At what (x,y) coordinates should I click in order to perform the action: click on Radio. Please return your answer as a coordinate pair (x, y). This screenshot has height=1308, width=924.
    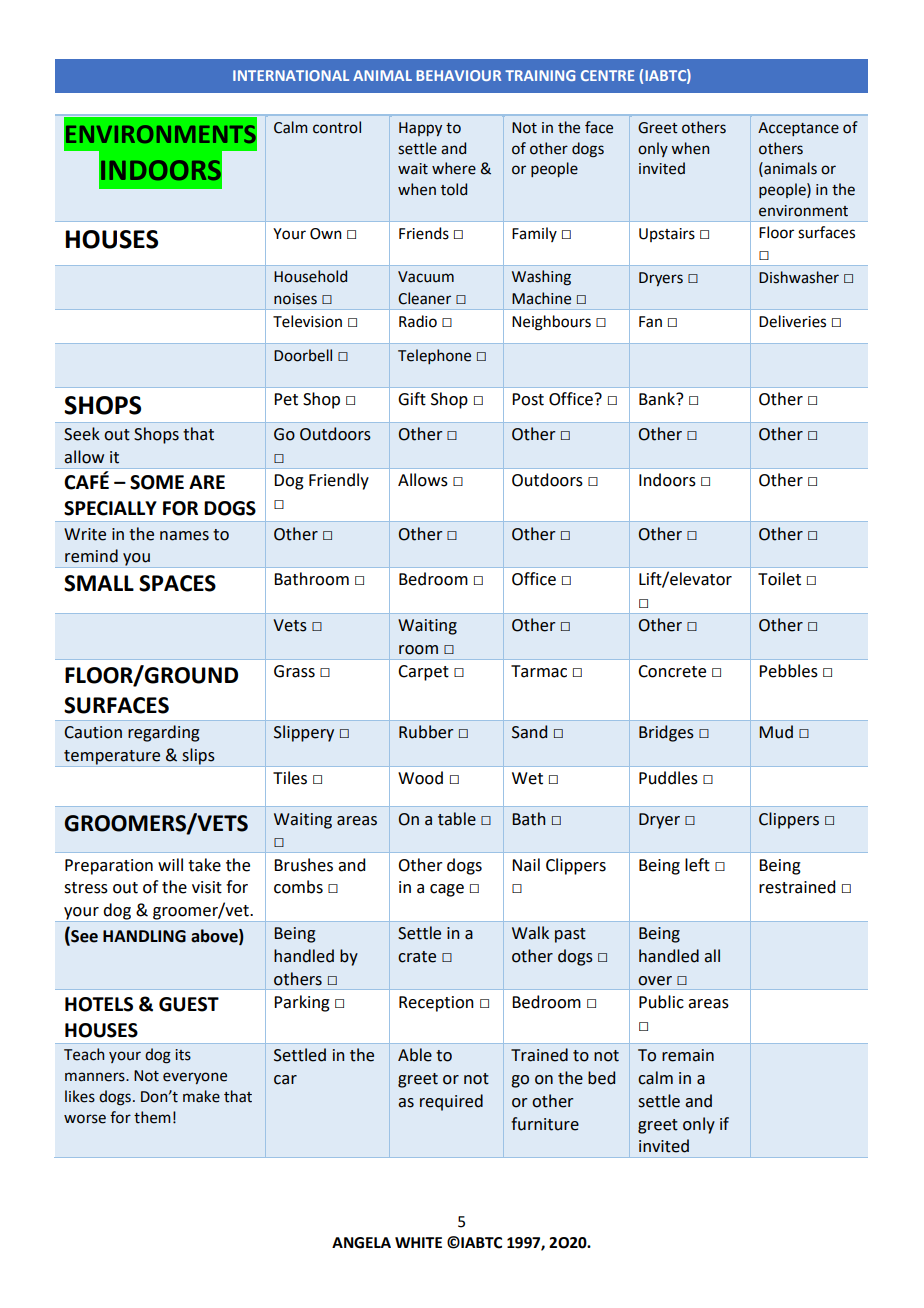
    Looking at the image, I should click on (418, 321).
